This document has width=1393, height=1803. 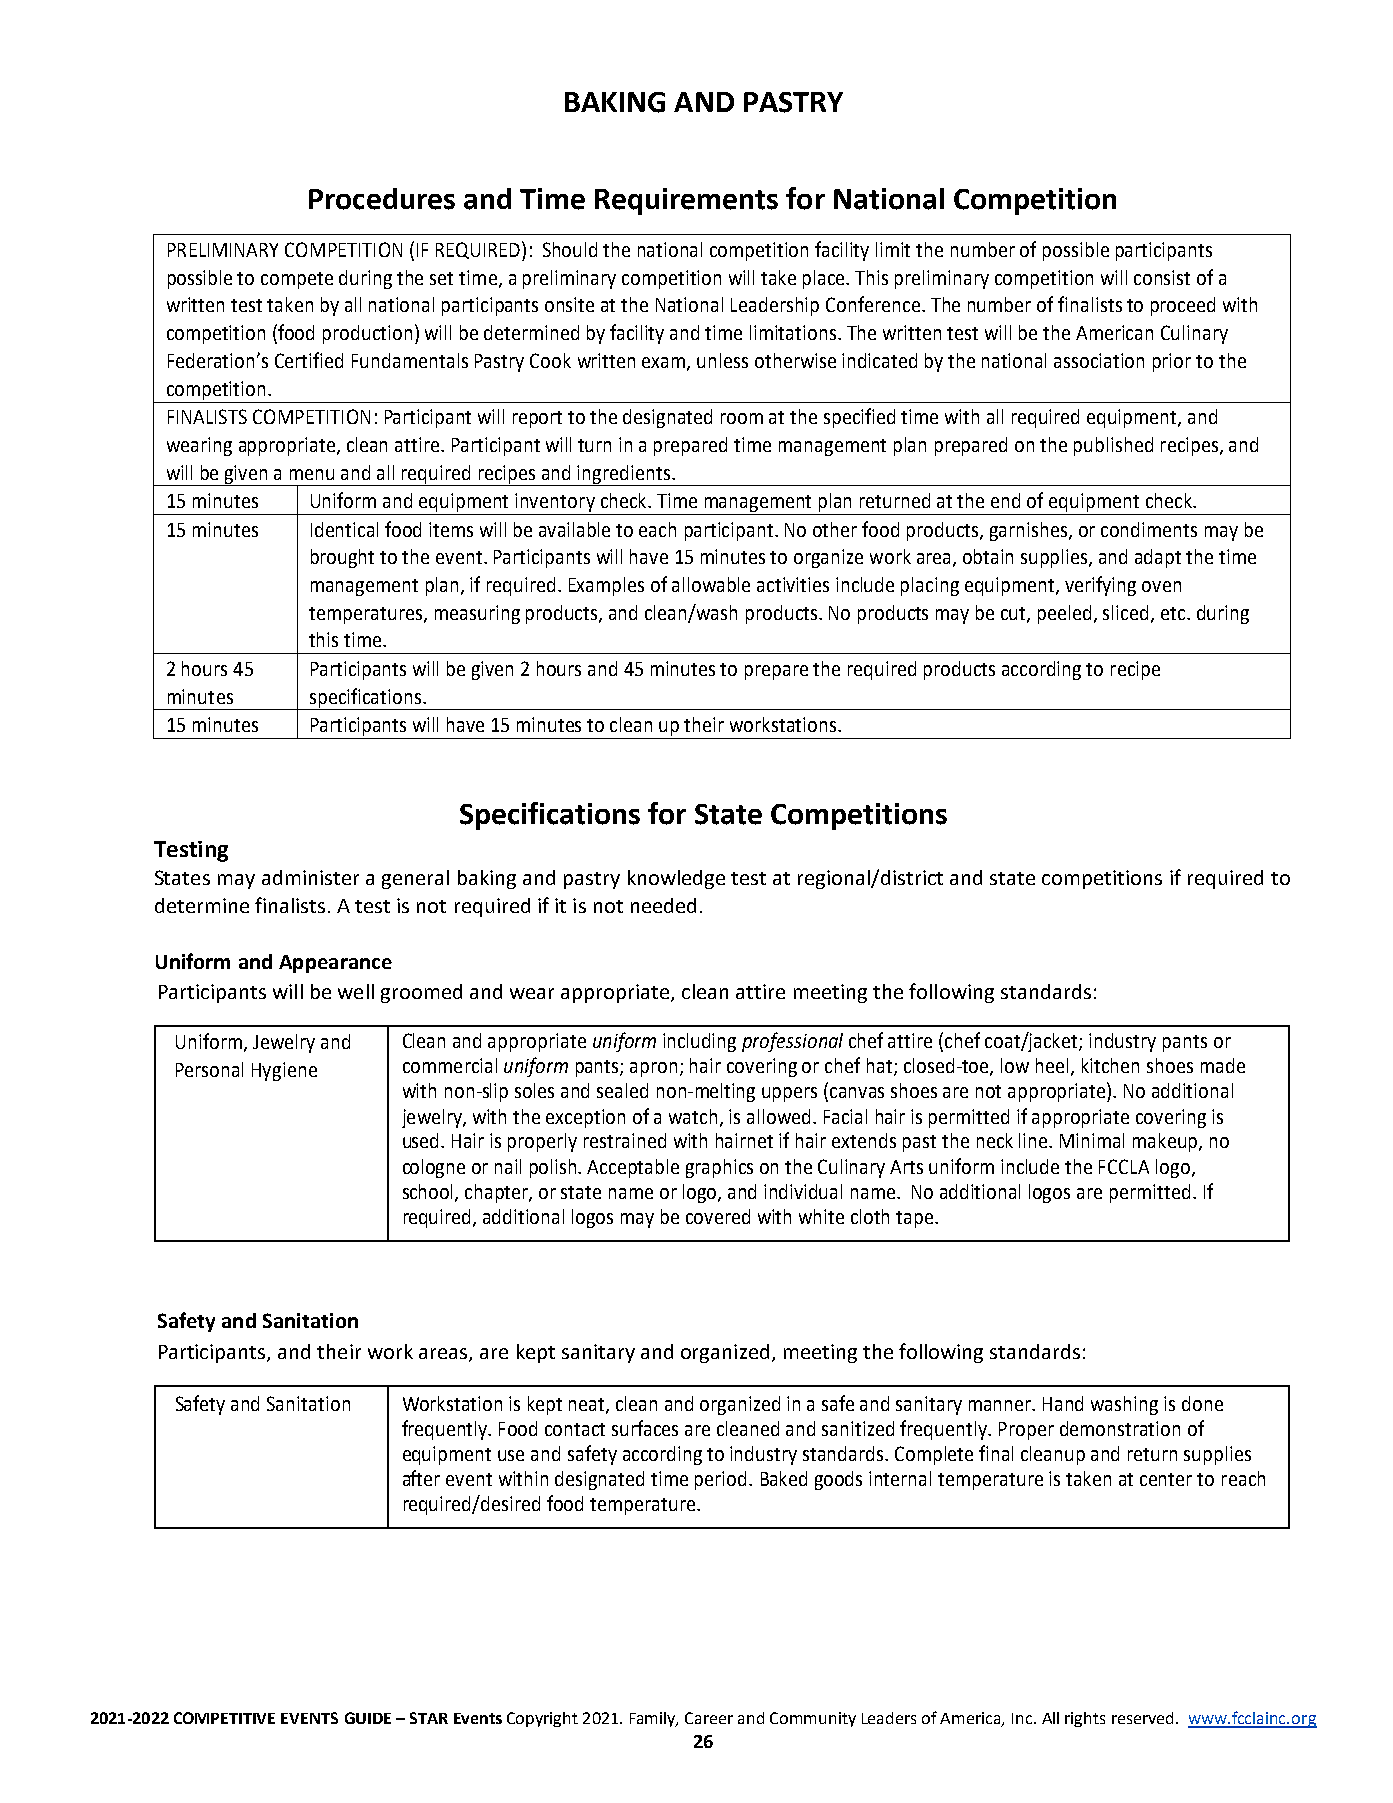 What do you see at coordinates (686, 201) in the document?
I see `Requirements` at bounding box center [686, 201].
